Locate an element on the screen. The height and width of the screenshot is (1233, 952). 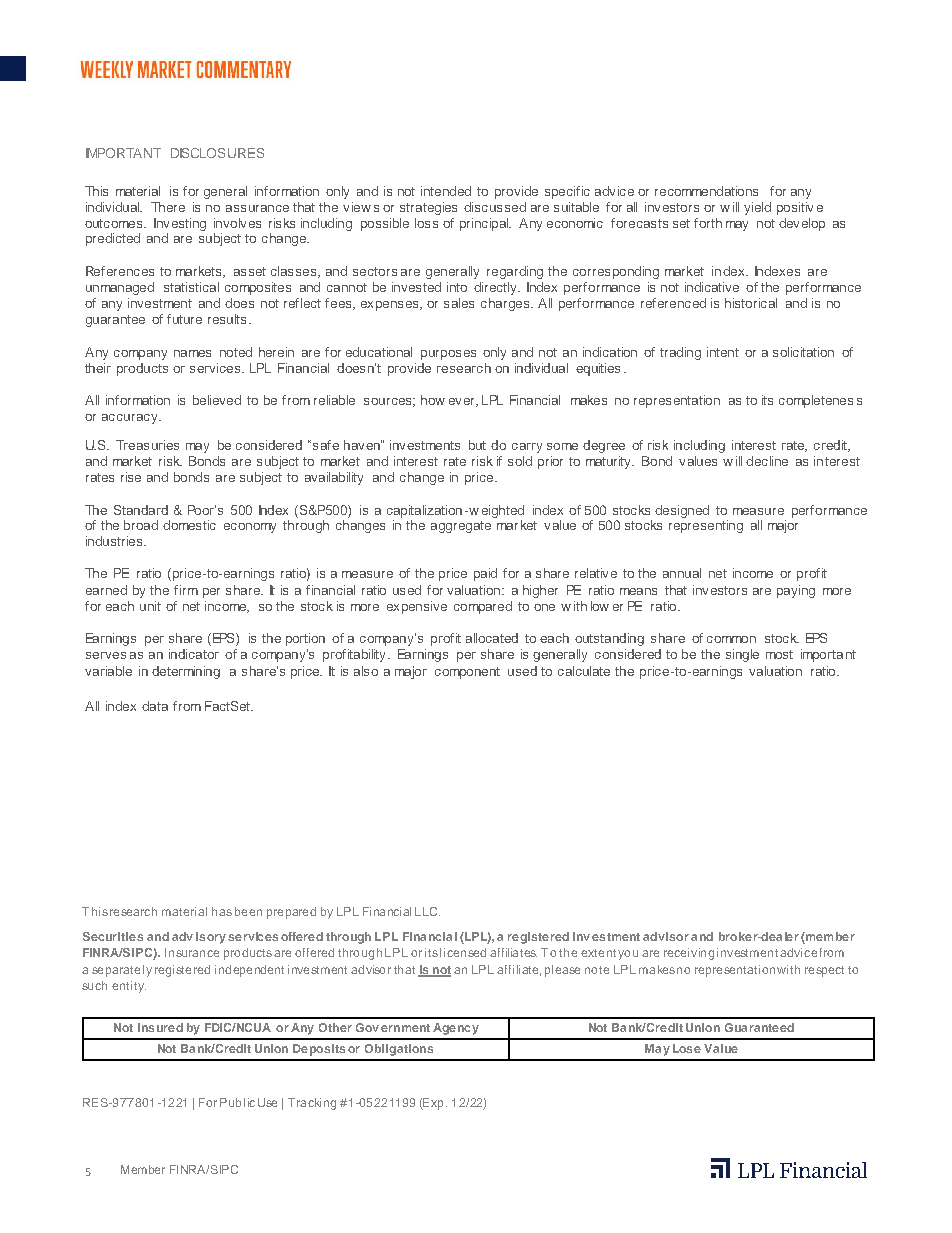
intended is located at coordinates (446, 191).
